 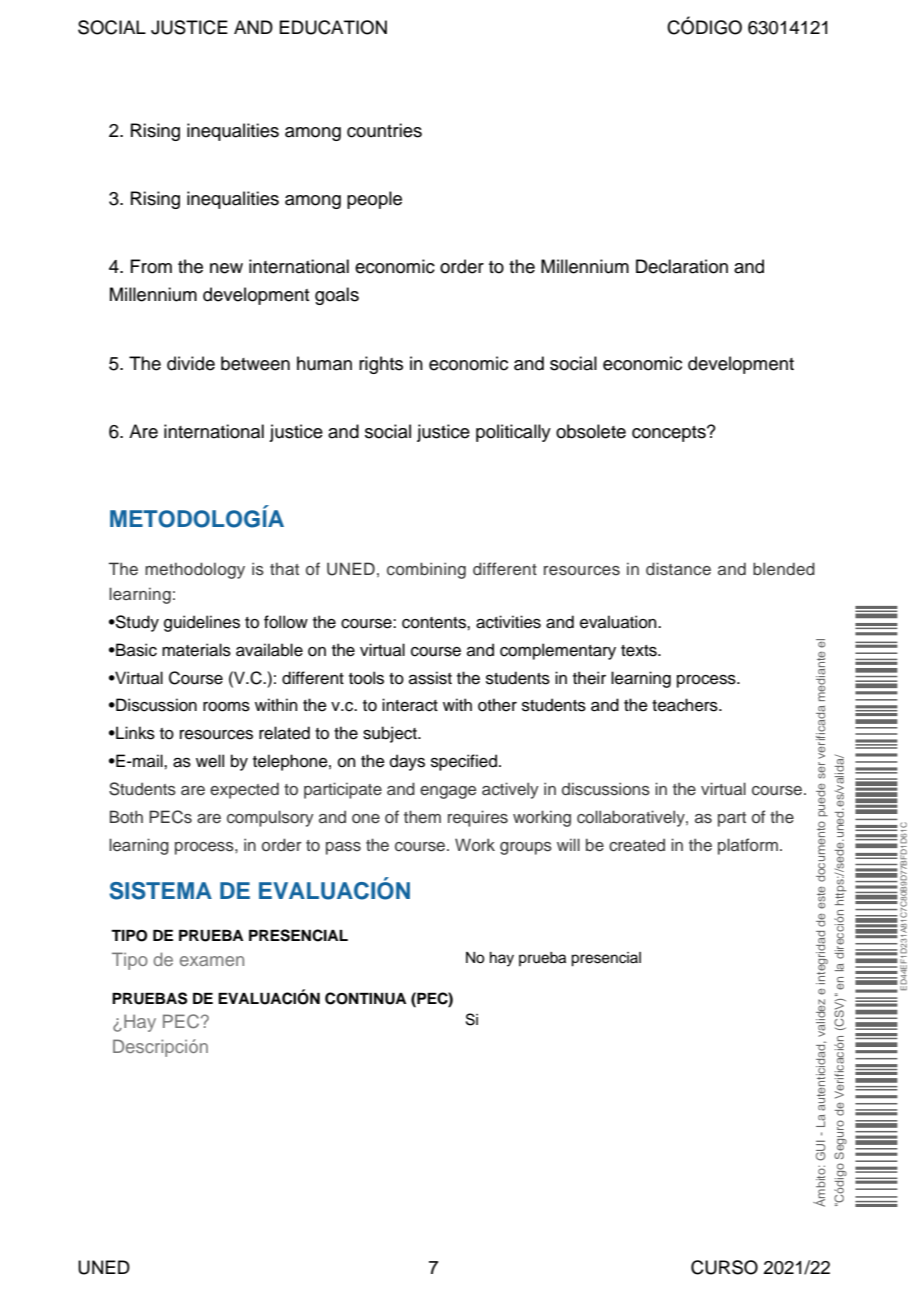 I want to click on goals, so click(x=337, y=296).
